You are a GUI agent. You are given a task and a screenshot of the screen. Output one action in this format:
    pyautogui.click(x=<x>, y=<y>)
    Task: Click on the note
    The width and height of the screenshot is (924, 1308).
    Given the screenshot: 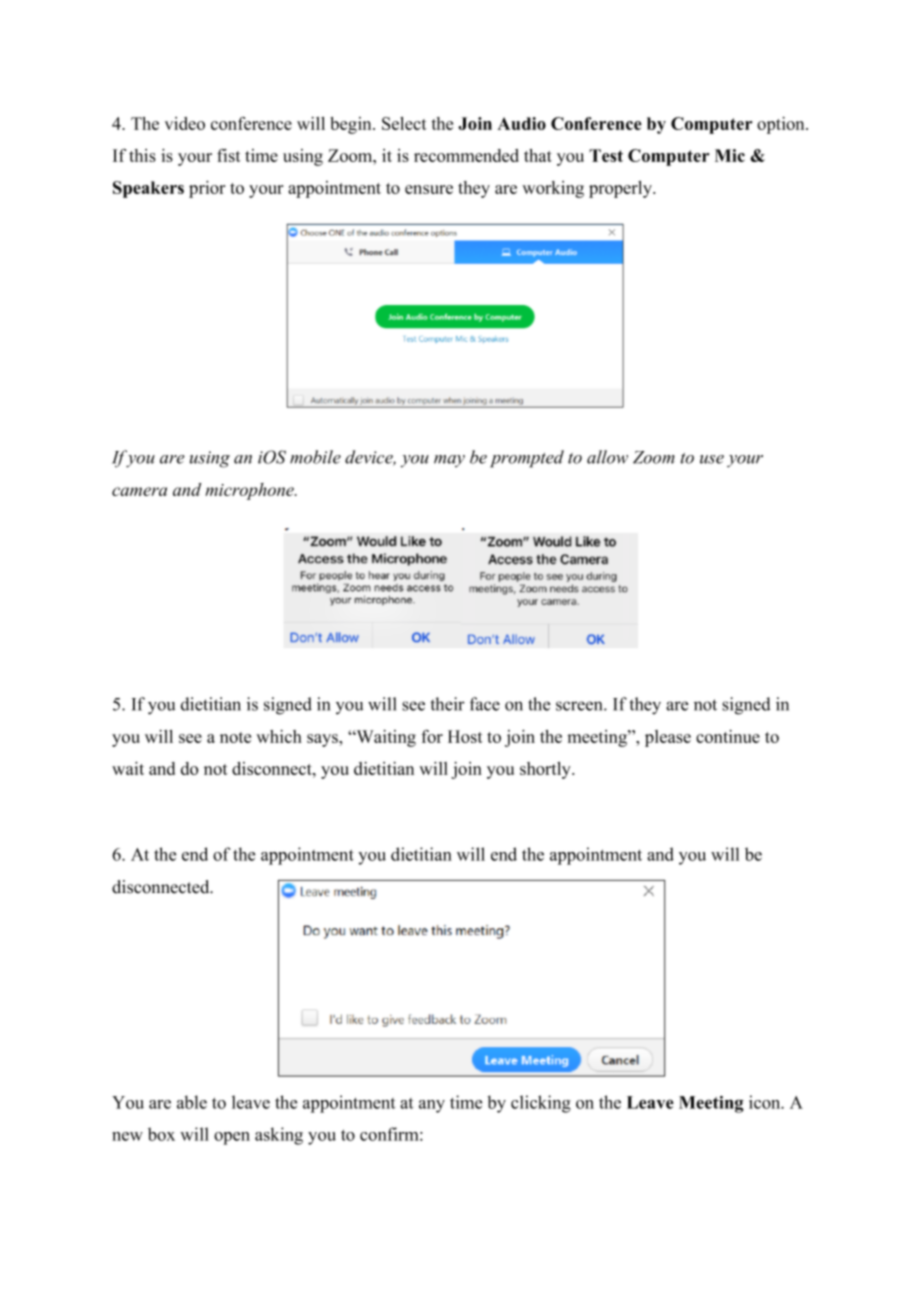 What is the action you would take?
    pyautogui.click(x=235, y=737)
